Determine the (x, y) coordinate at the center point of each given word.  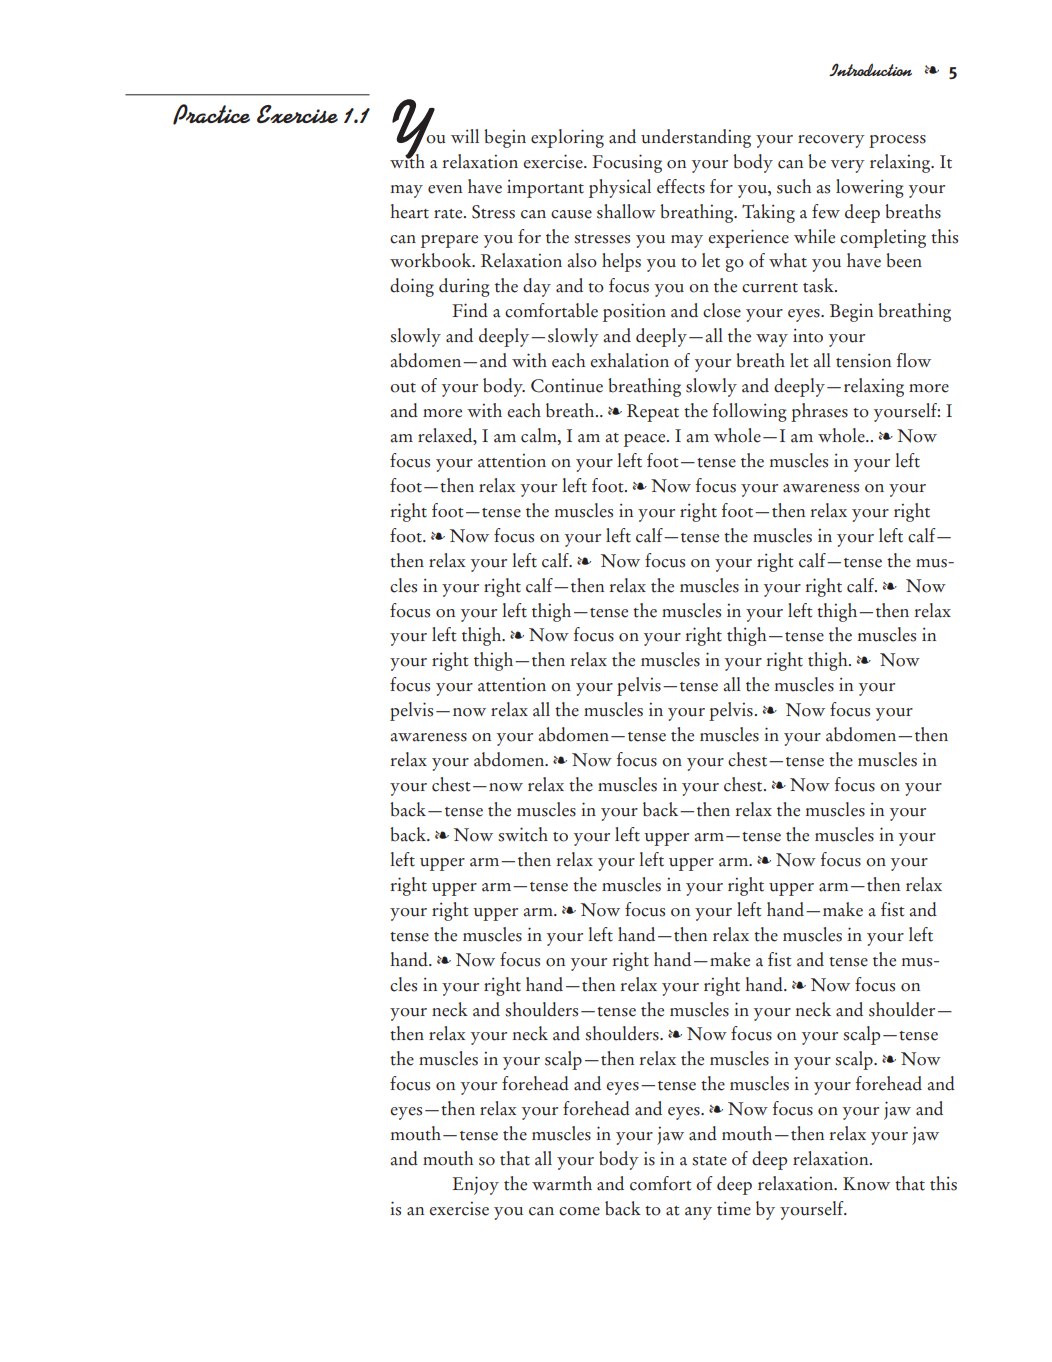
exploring (567, 138)
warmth (562, 1183)
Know (866, 1184)
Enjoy (475, 1185)
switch (523, 834)
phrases (819, 412)
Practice (211, 114)
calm (540, 436)
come (579, 1211)
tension (863, 360)
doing (412, 287)
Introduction (870, 69)
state (709, 1161)
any (698, 1213)
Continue (567, 385)
